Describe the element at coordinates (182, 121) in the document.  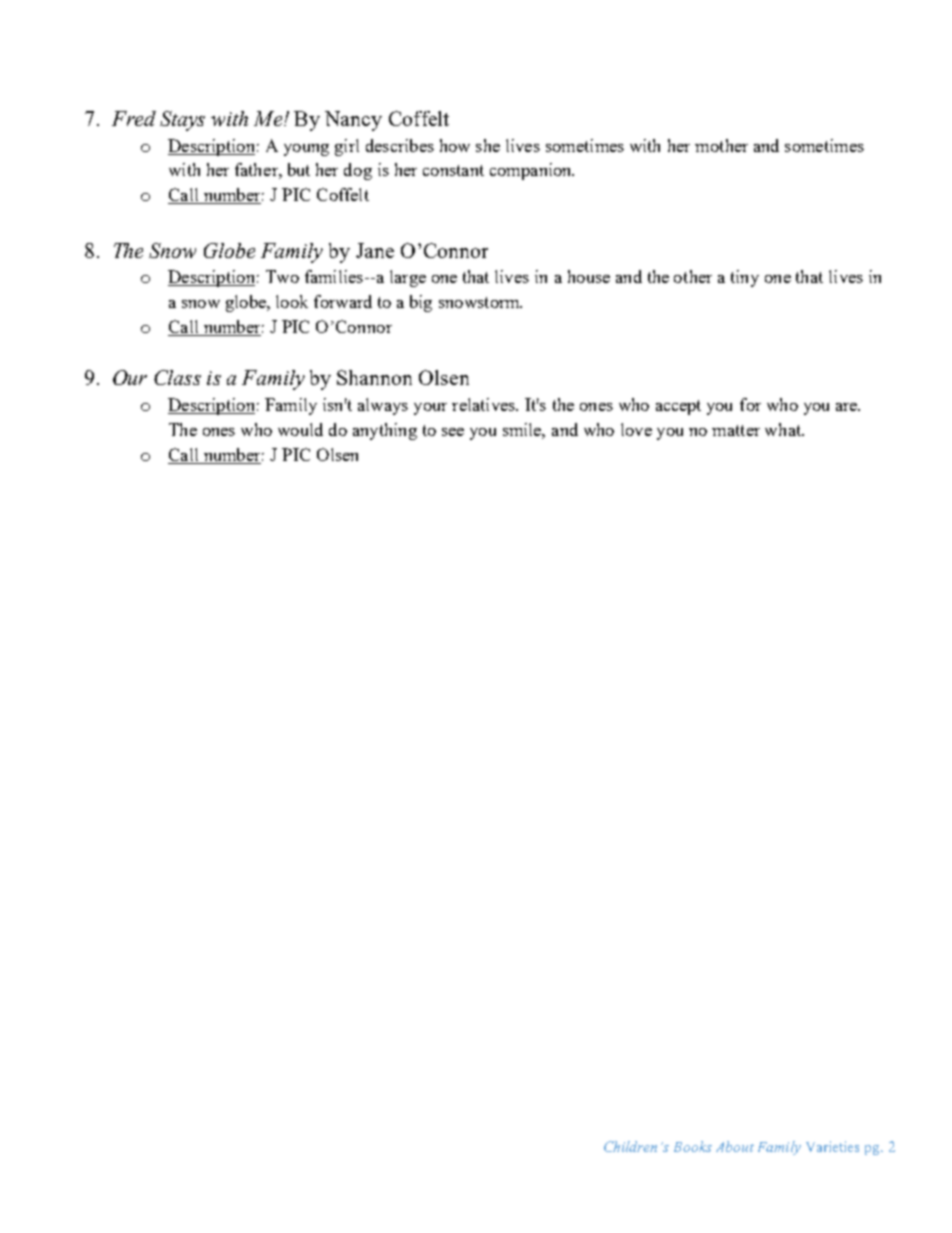
I see `Stays` at that location.
